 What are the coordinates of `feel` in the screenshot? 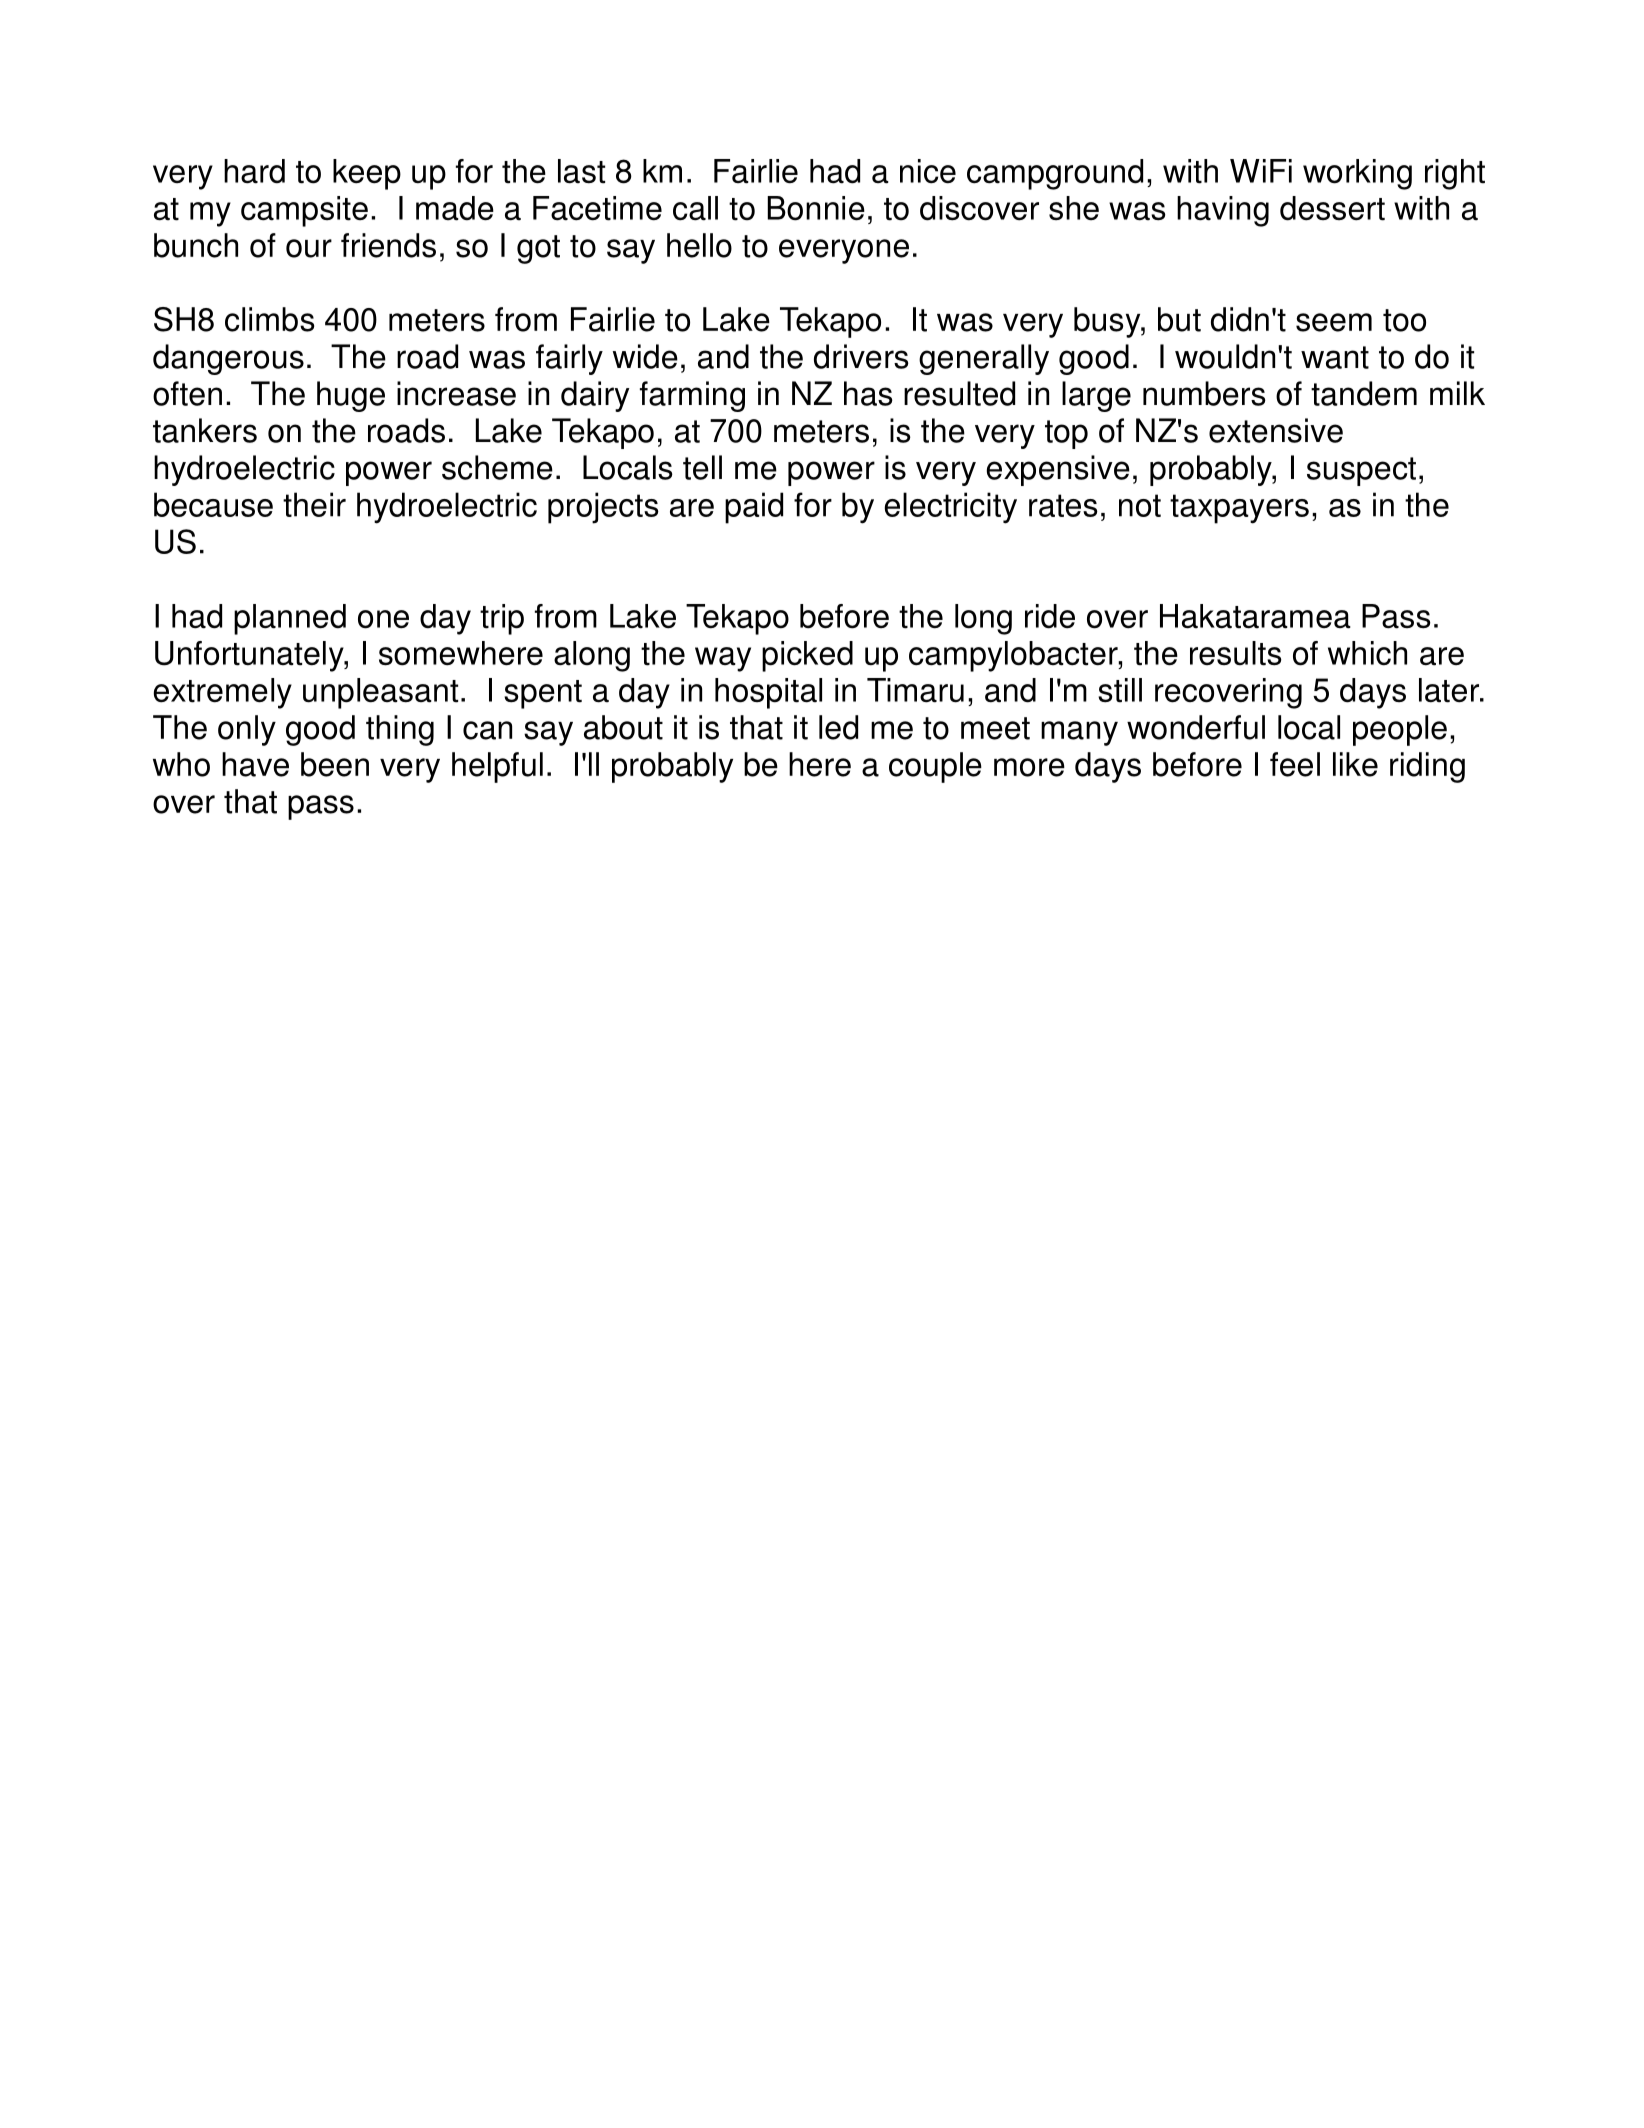 It's located at (1295, 764).
